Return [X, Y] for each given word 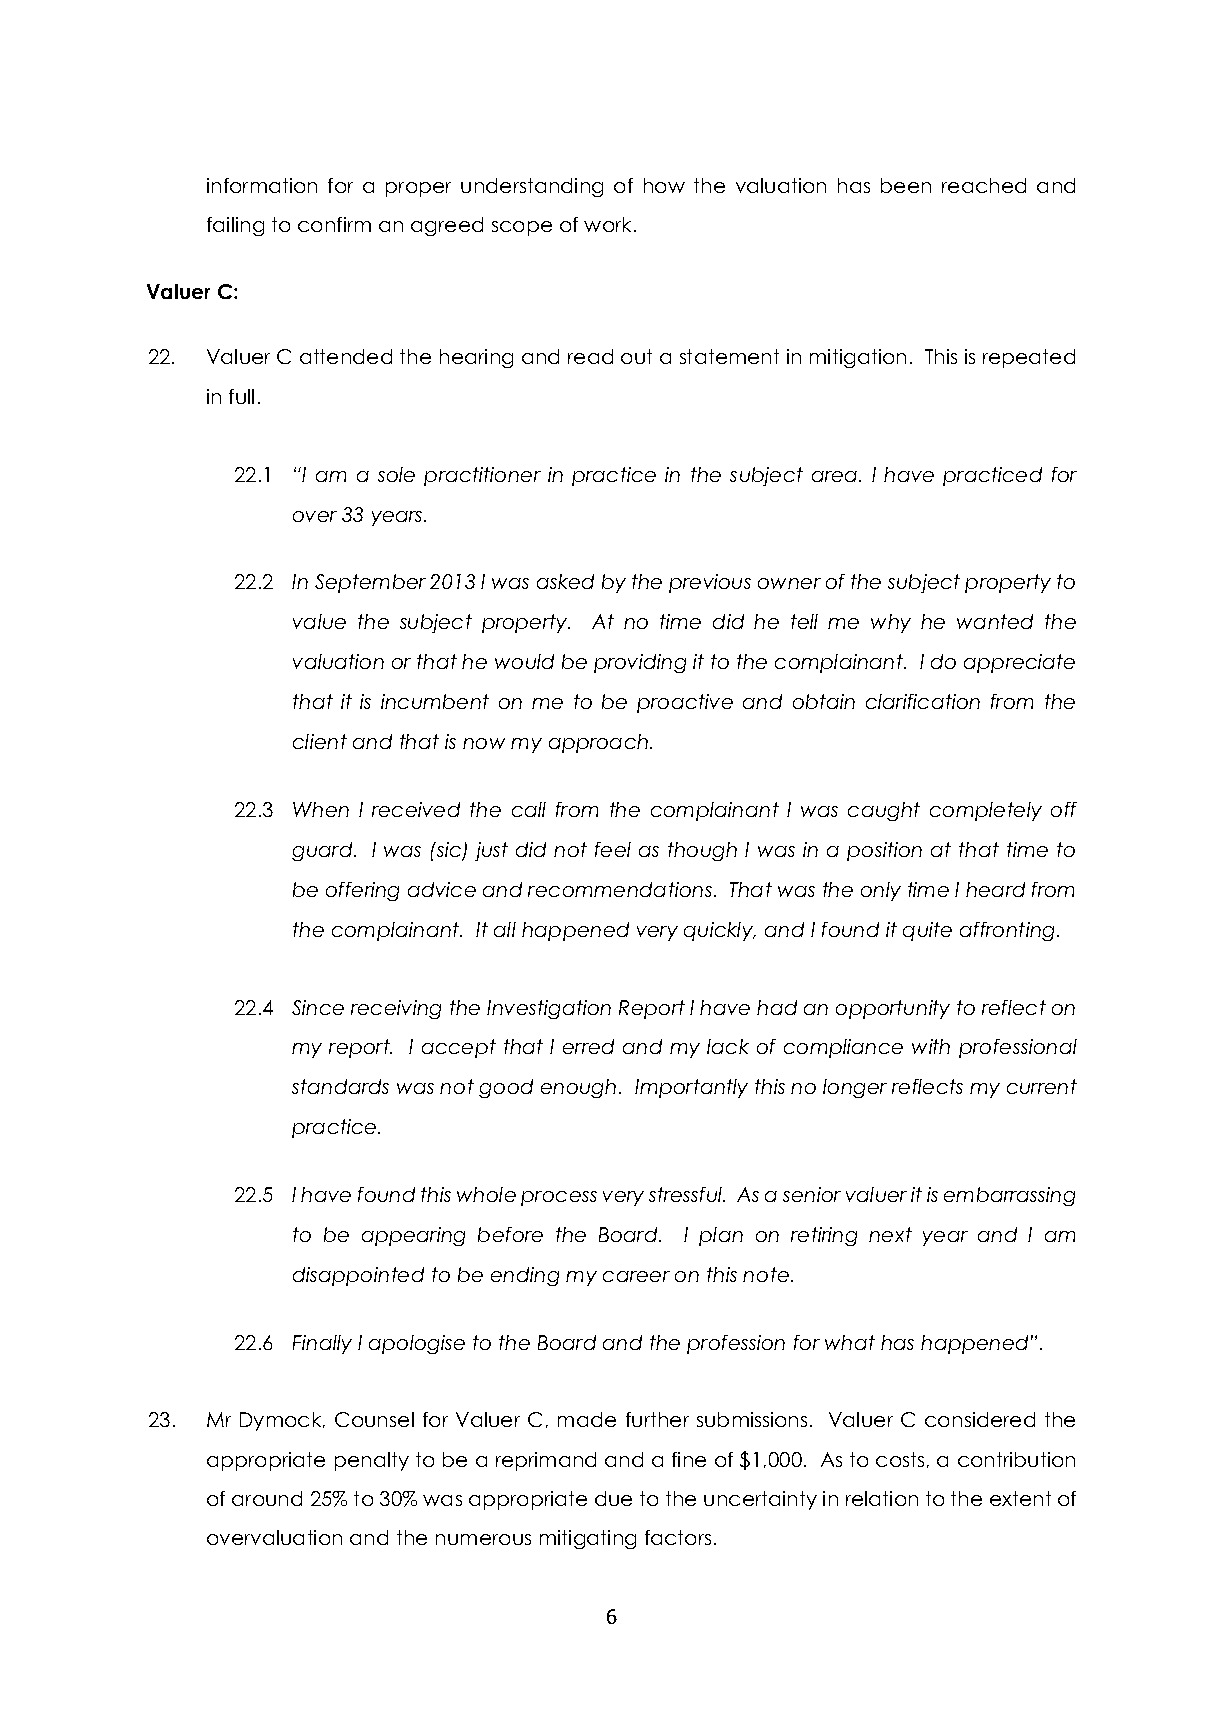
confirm [334, 224]
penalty [372, 1461]
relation [882, 1498]
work [609, 224]
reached [984, 185]
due [613, 1498]
